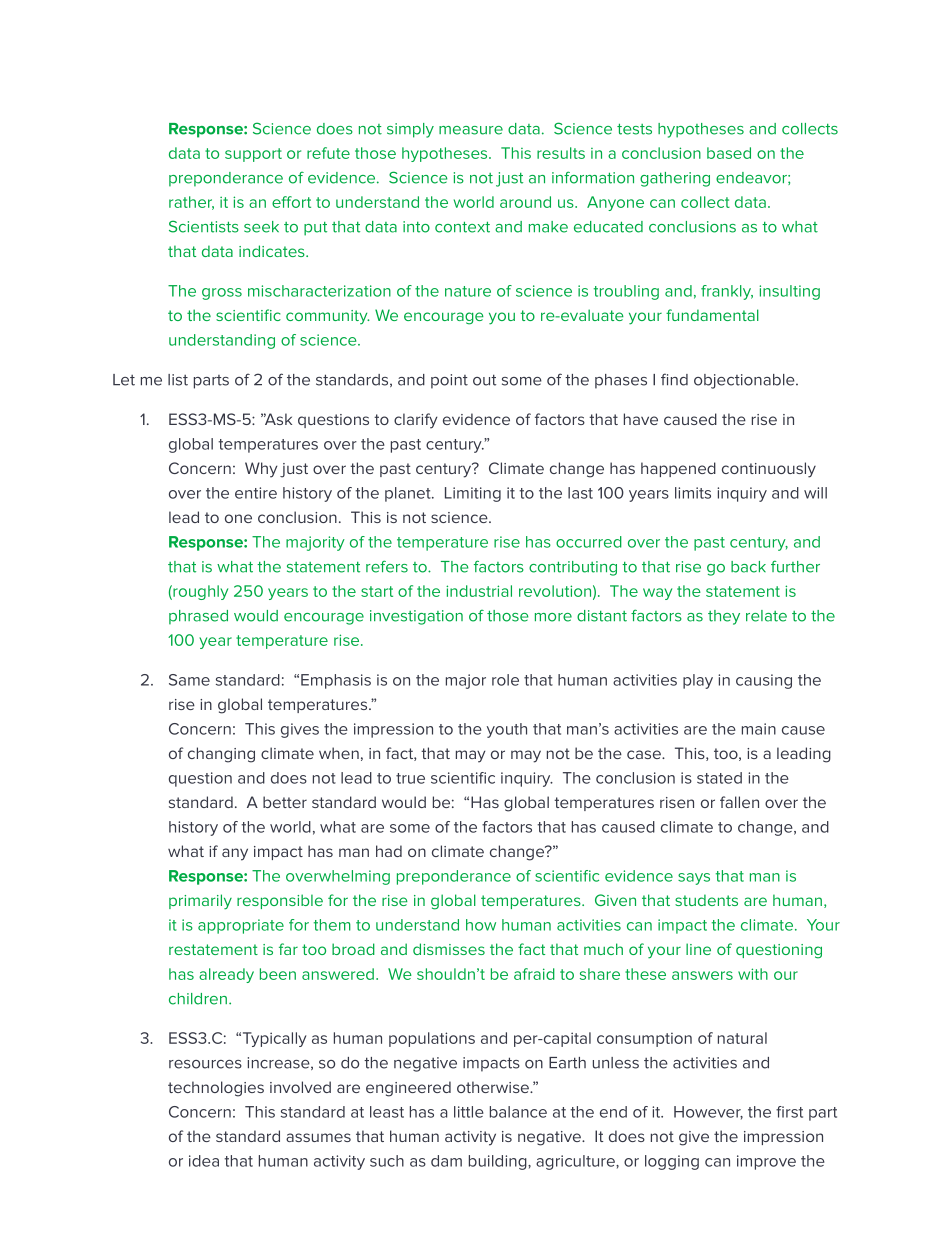  What do you see at coordinates (471, 130) in the screenshot?
I see `measure` at bounding box center [471, 130].
